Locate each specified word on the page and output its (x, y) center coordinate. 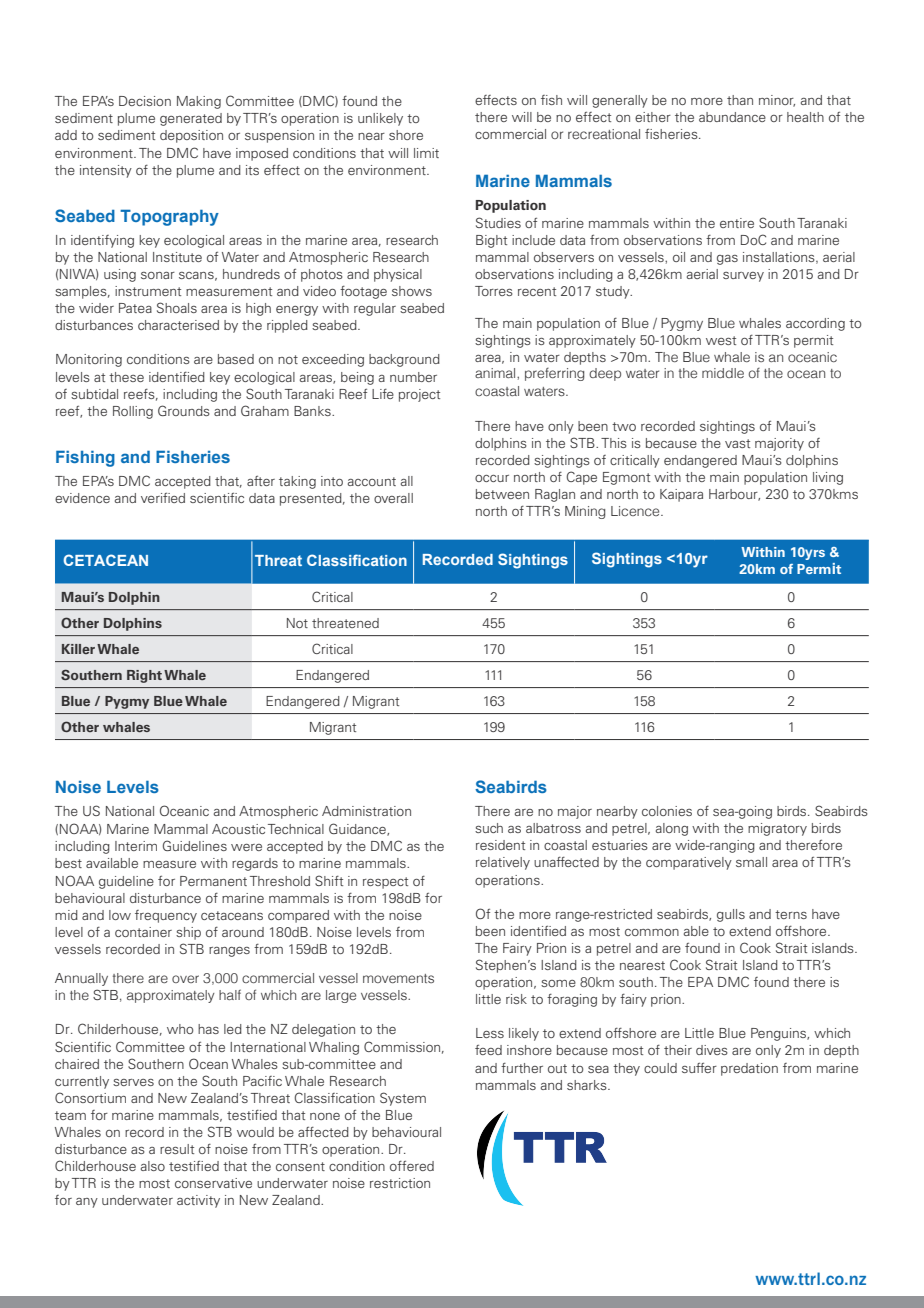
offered (412, 1166)
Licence (636, 511)
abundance (732, 117)
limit (426, 153)
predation (749, 1069)
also (153, 1166)
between (502, 494)
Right (144, 676)
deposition (191, 136)
